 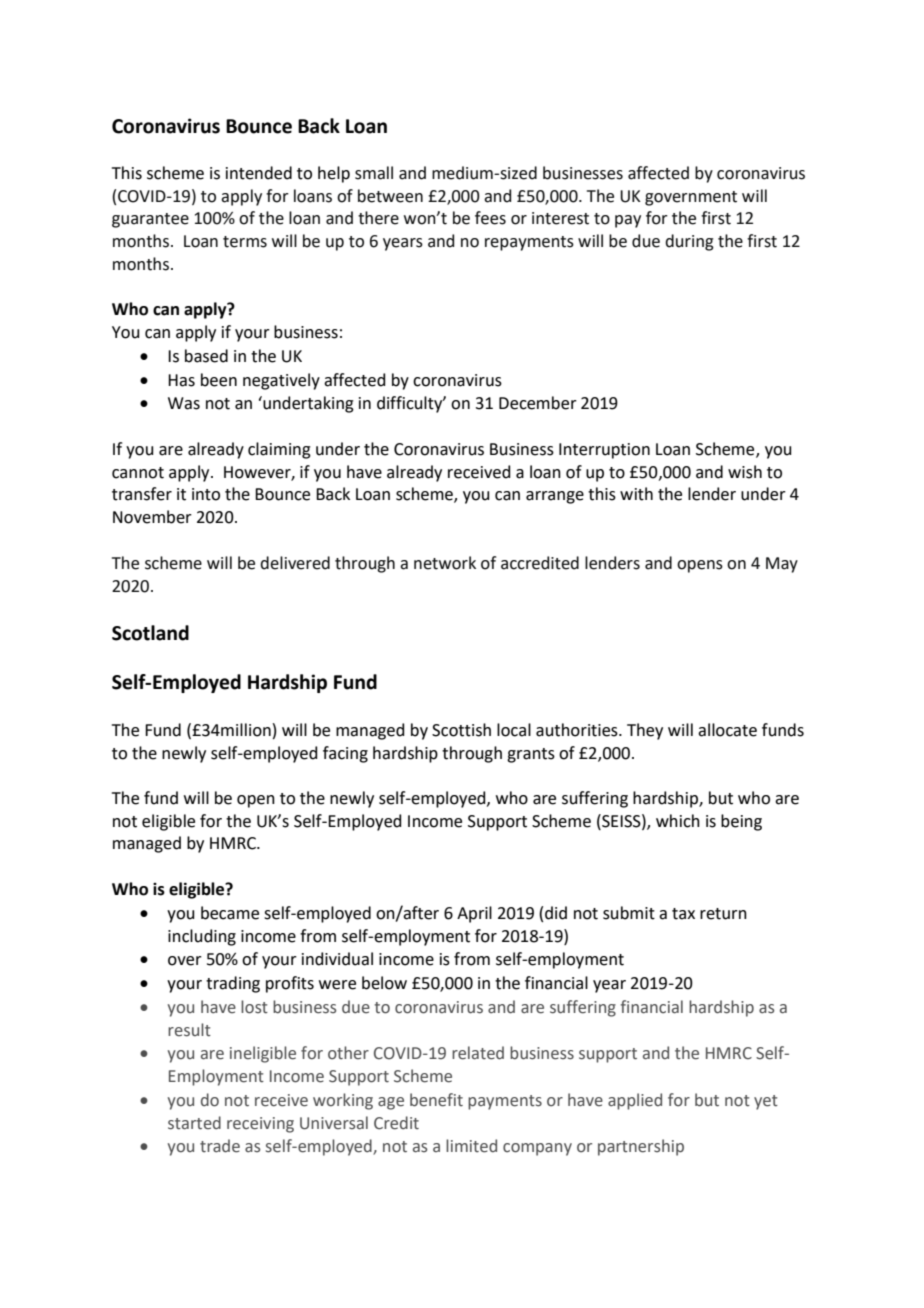 I want to click on return, so click(x=723, y=914).
